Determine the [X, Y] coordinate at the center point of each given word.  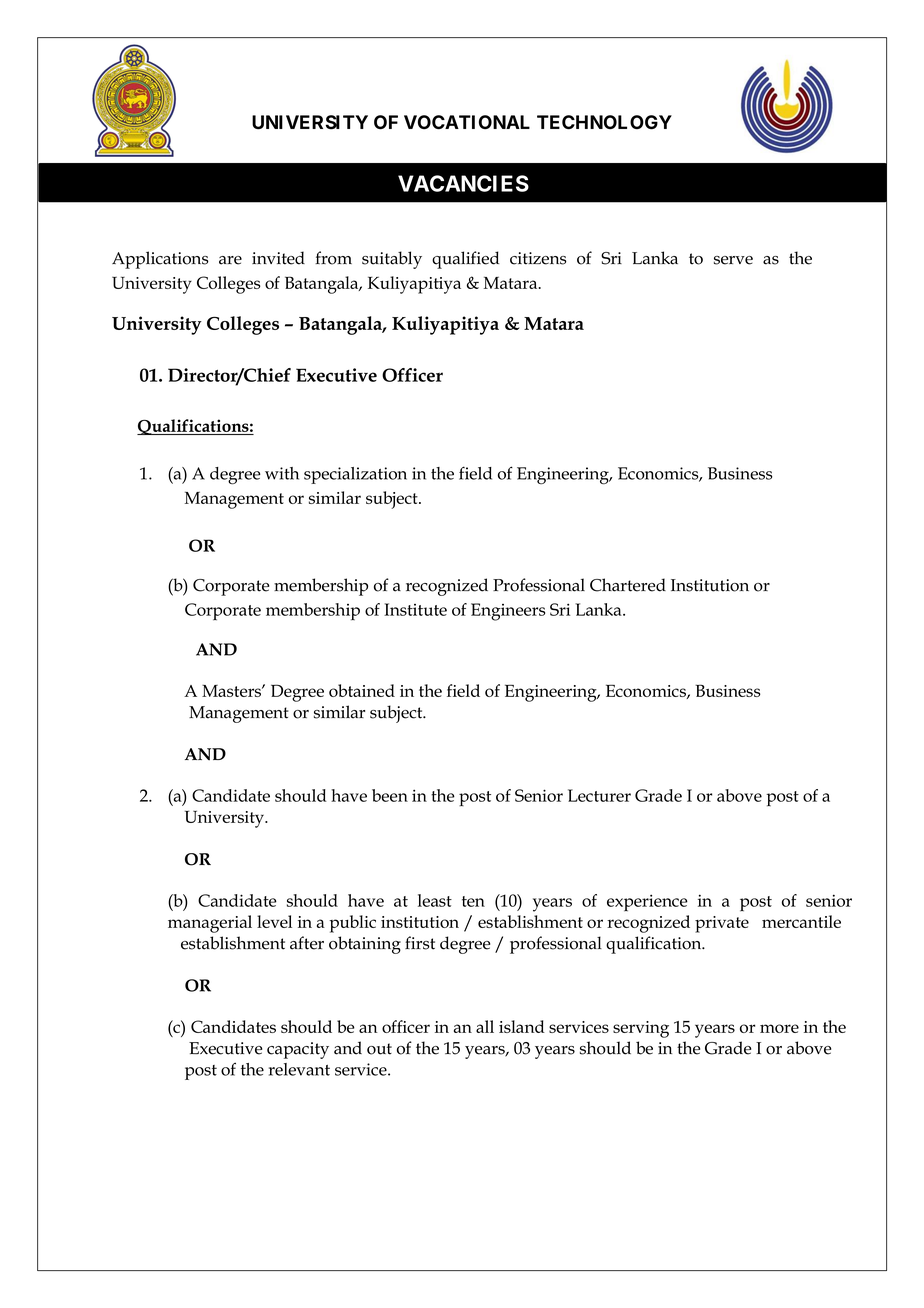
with [282, 473]
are [230, 260]
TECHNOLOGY [604, 122]
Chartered [628, 585]
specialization [355, 475]
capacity [298, 1050]
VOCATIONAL [467, 122]
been [390, 795]
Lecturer [599, 795]
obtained [362, 690]
